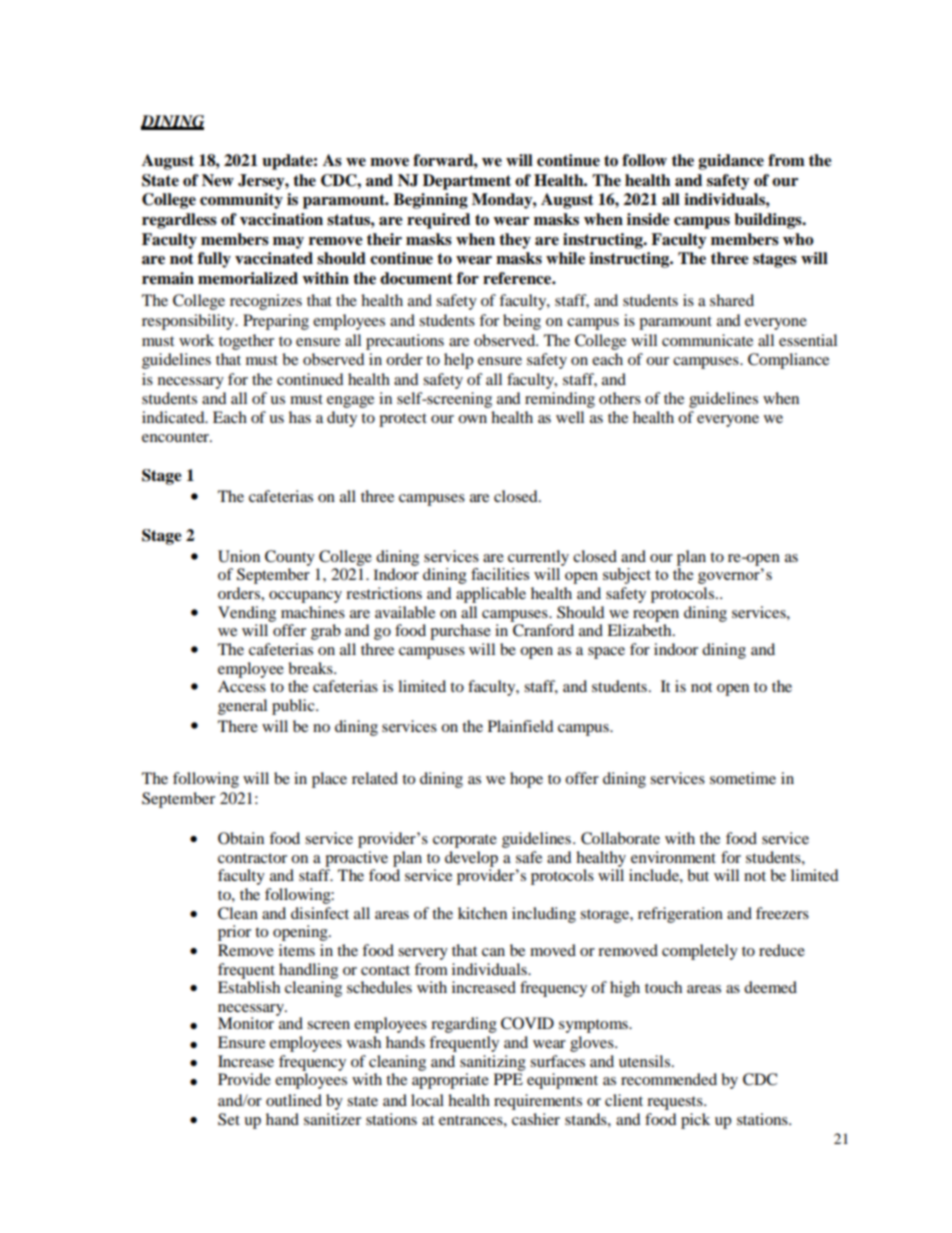  I want to click on guidance, so click(731, 162).
